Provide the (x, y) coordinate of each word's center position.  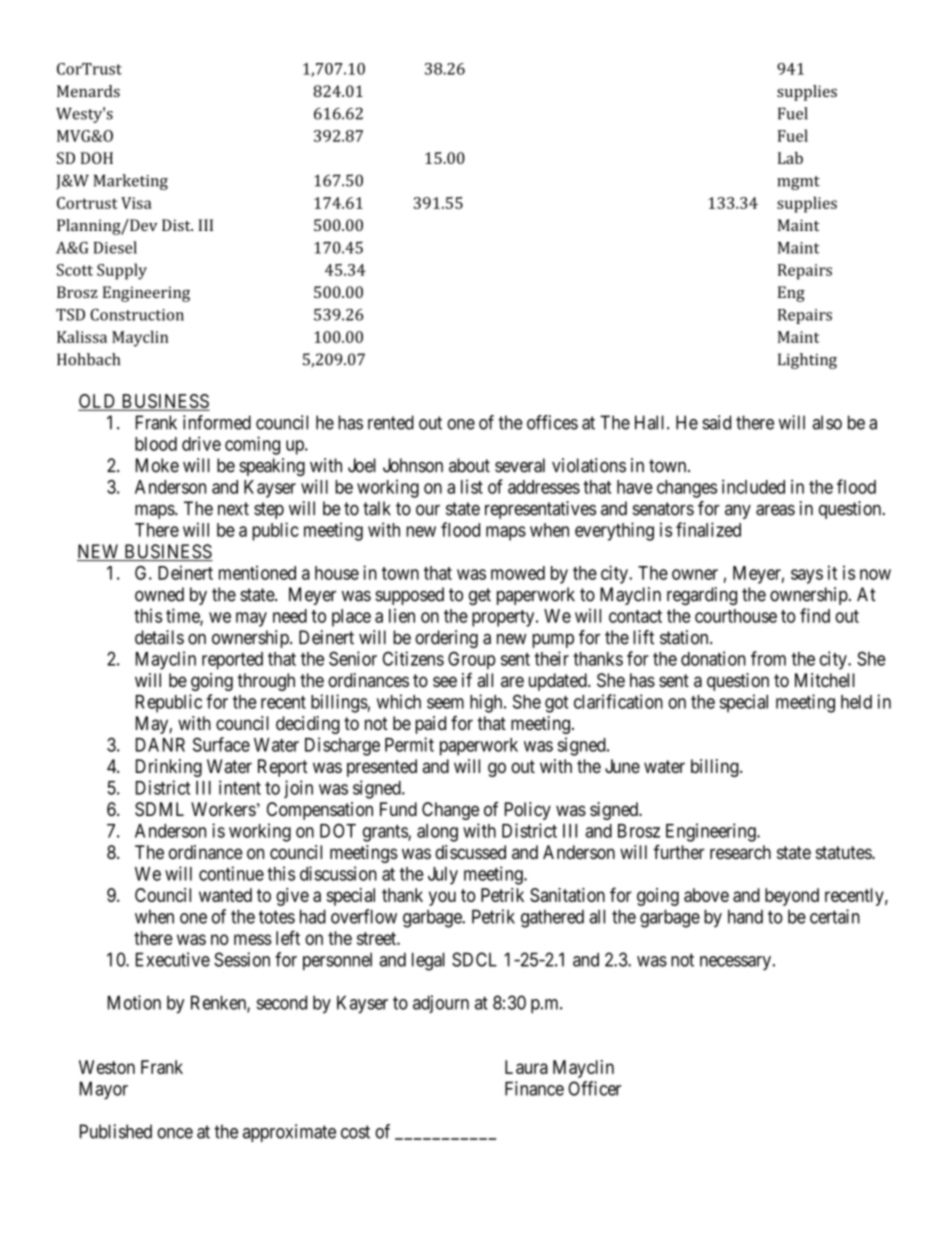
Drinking (169, 768)
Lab (790, 158)
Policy (528, 811)
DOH (97, 158)
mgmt (798, 183)
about (469, 465)
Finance (534, 1088)
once (175, 1133)
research (740, 852)
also (827, 422)
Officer (594, 1088)
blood (156, 444)
